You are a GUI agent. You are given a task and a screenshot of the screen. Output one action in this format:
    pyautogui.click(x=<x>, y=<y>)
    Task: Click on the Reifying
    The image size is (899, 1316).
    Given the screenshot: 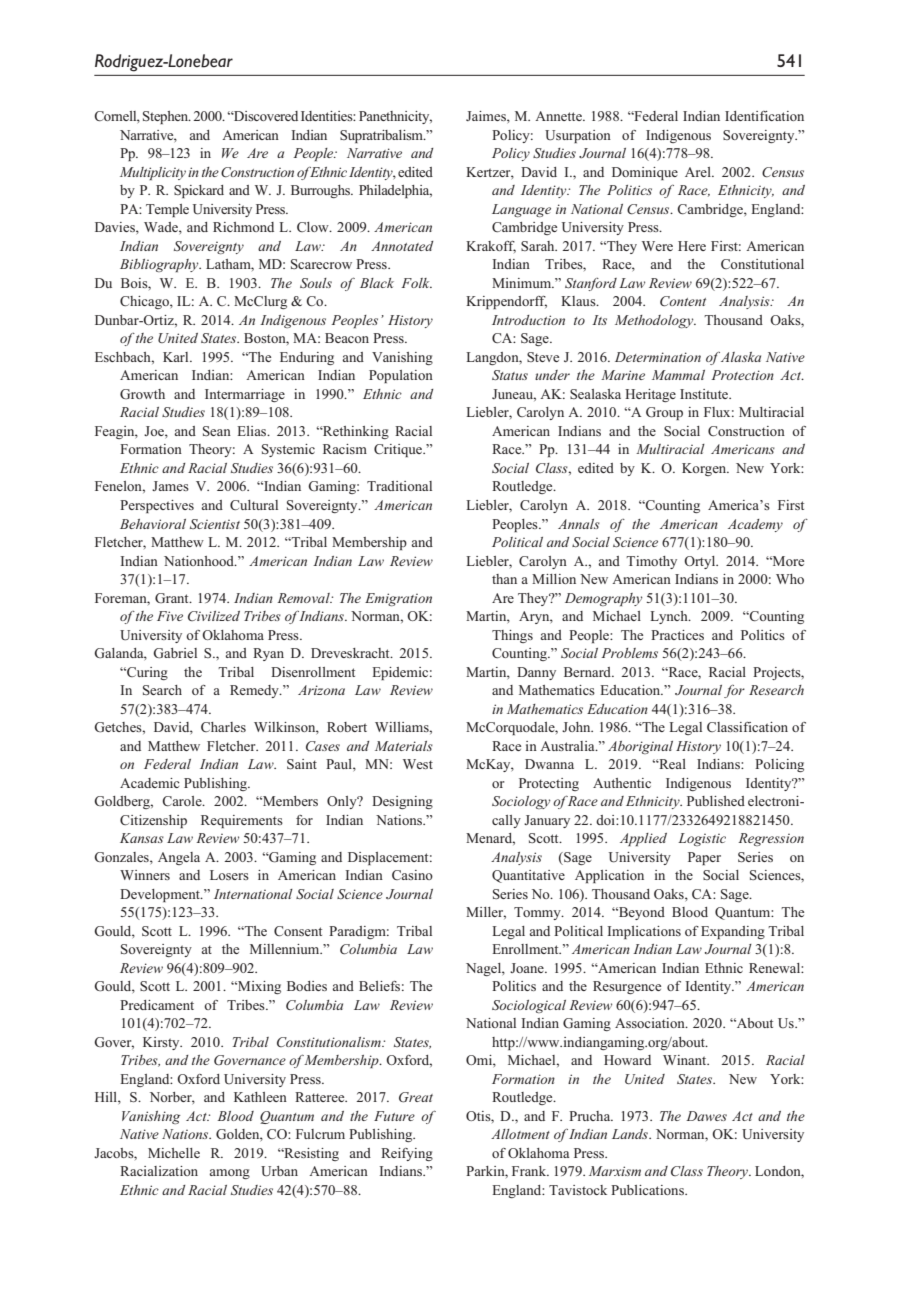 What is the action you would take?
    pyautogui.click(x=407, y=1154)
